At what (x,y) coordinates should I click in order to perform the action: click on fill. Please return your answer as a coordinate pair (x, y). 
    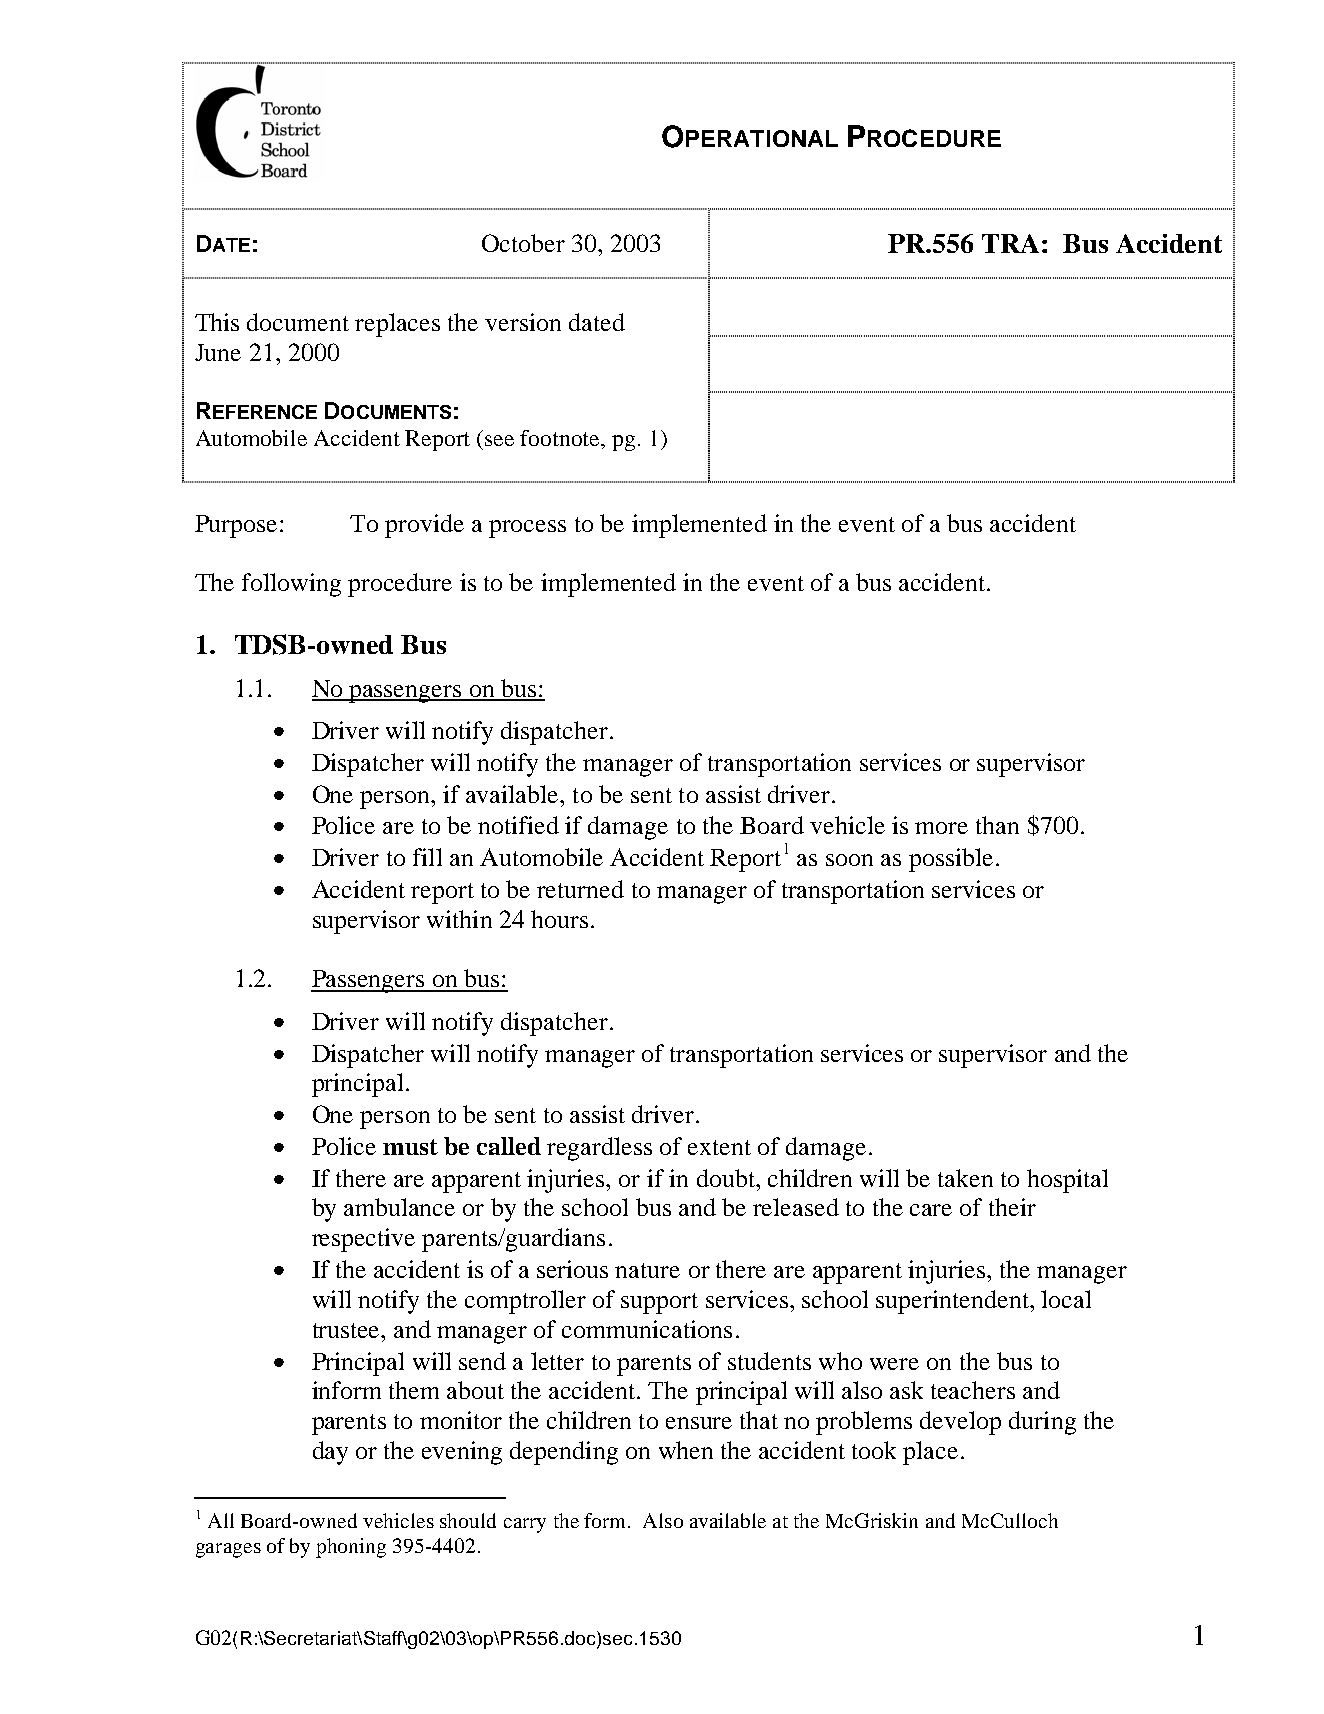
    Looking at the image, I should click on (427, 857).
